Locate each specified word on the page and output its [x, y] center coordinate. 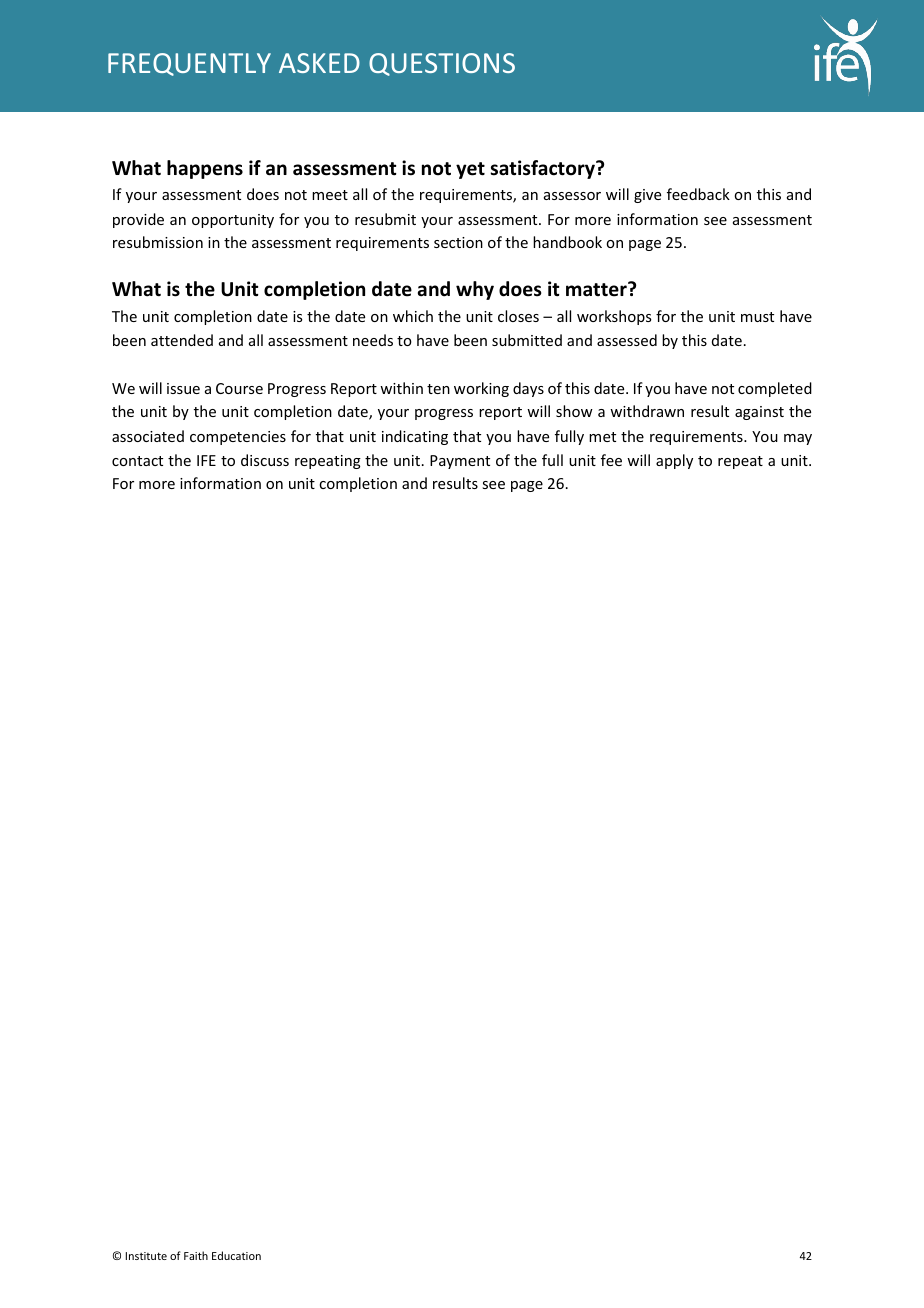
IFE [206, 460]
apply [674, 461]
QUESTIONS [442, 64]
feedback [698, 194]
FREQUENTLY [189, 64]
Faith [196, 1255]
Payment [460, 462]
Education [236, 1255]
